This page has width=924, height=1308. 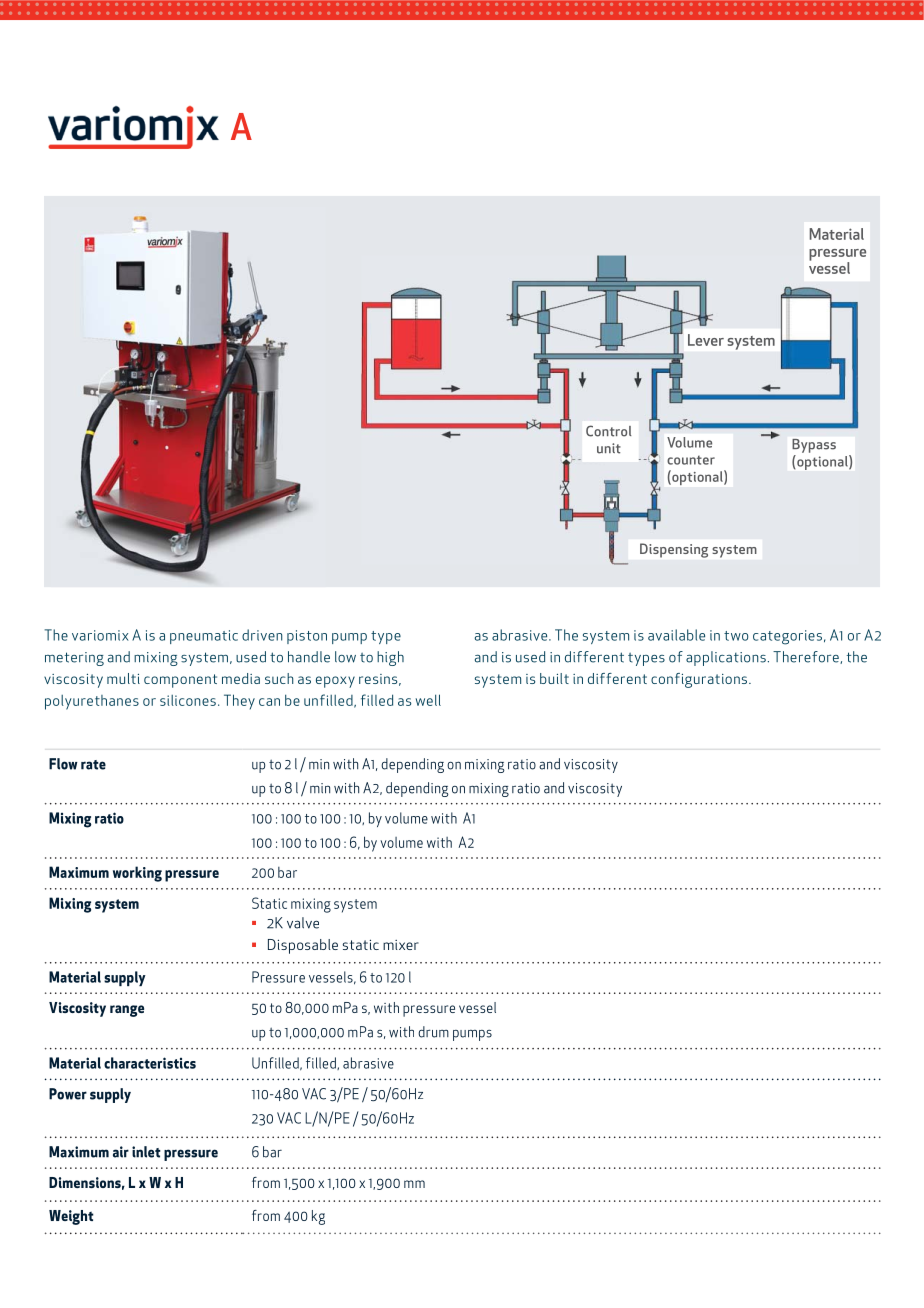 What do you see at coordinates (609, 431) in the page?
I see `Control` at bounding box center [609, 431].
